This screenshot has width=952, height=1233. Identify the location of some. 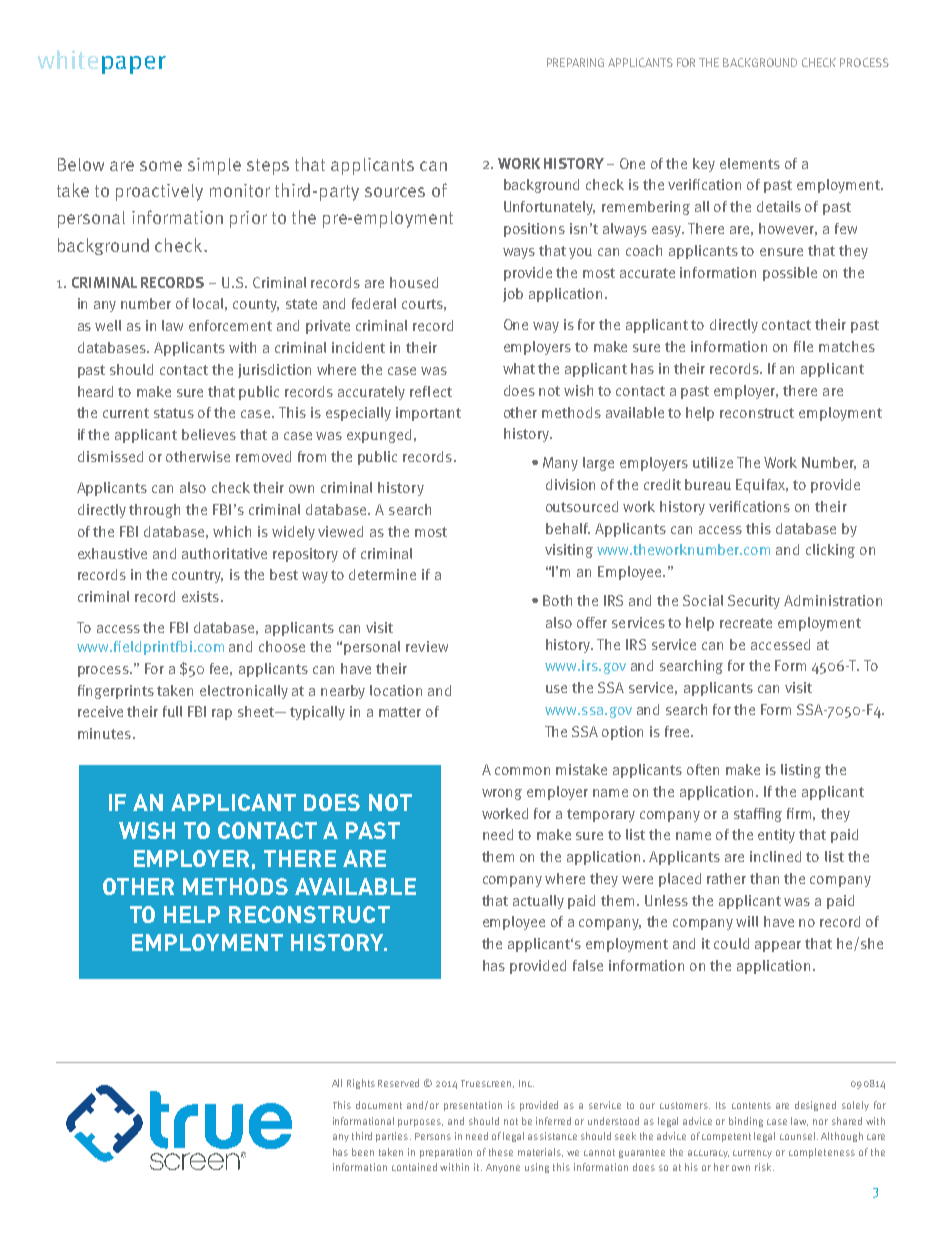
(161, 166).
